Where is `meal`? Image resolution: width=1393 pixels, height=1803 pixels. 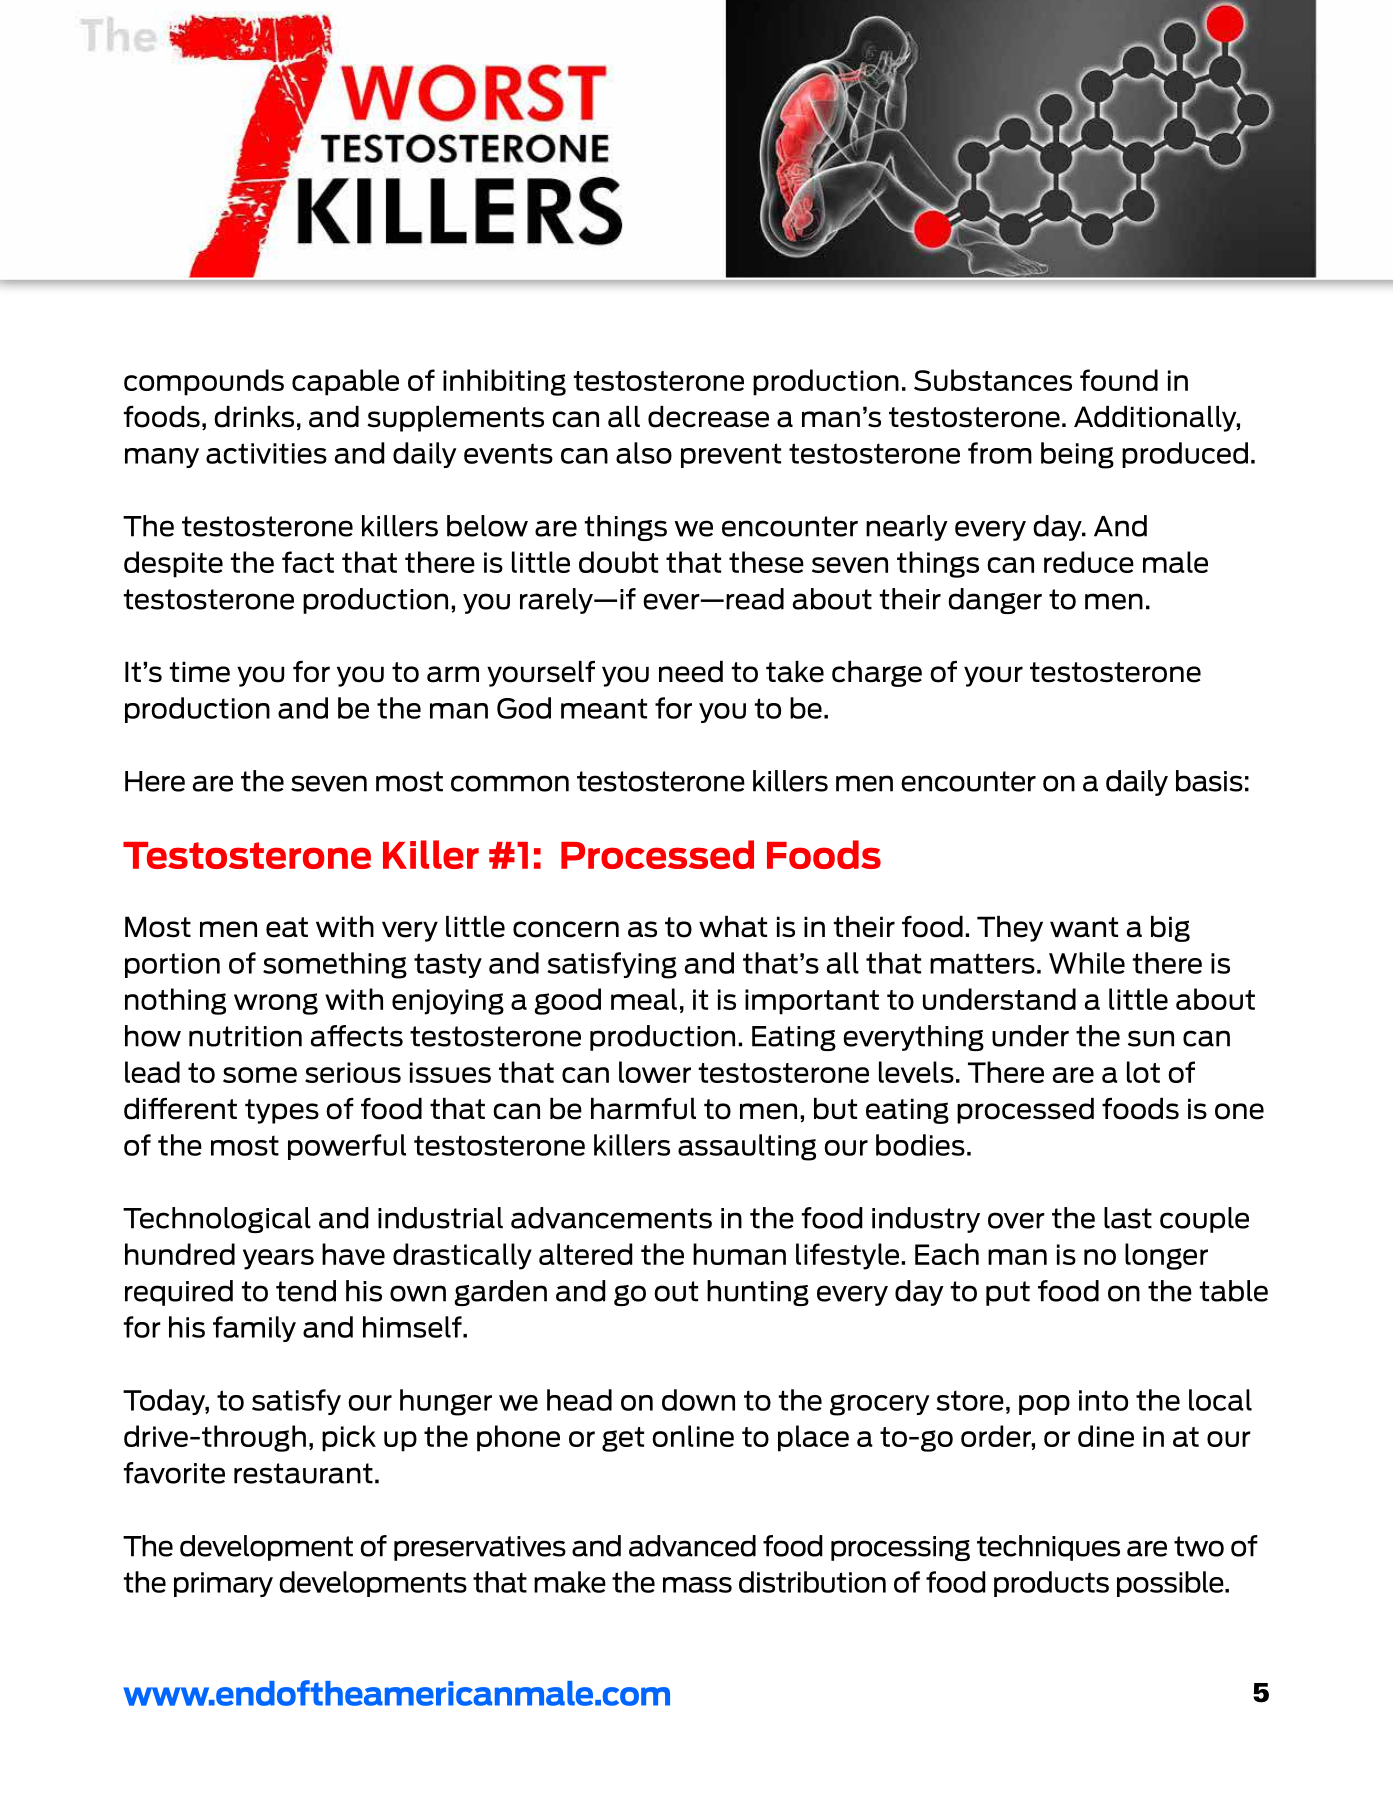 meal is located at coordinates (644, 999).
